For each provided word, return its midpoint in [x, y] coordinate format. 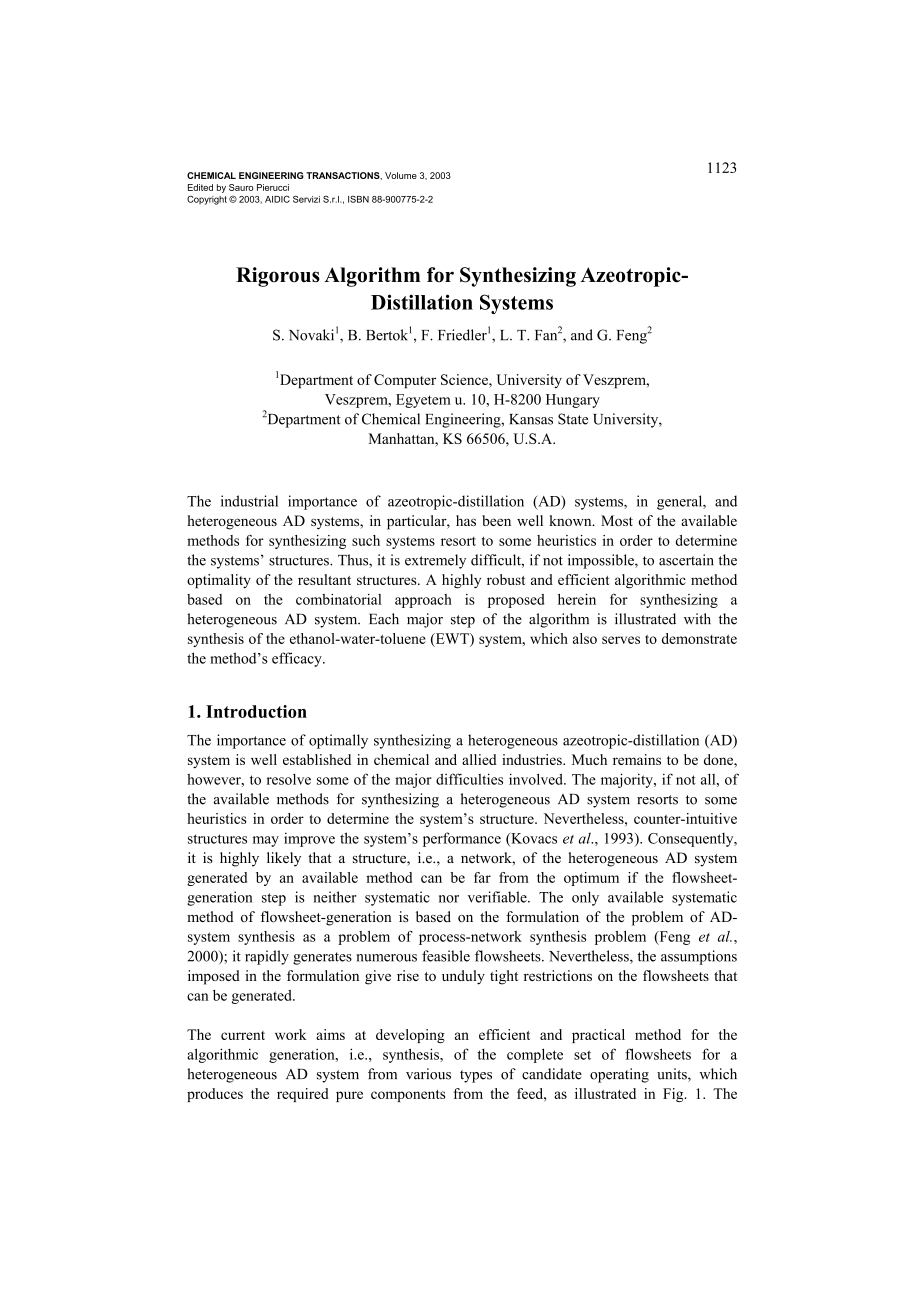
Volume [401, 175]
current [243, 1035]
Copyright [207, 200]
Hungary [573, 401]
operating [619, 1075]
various [428, 1074]
